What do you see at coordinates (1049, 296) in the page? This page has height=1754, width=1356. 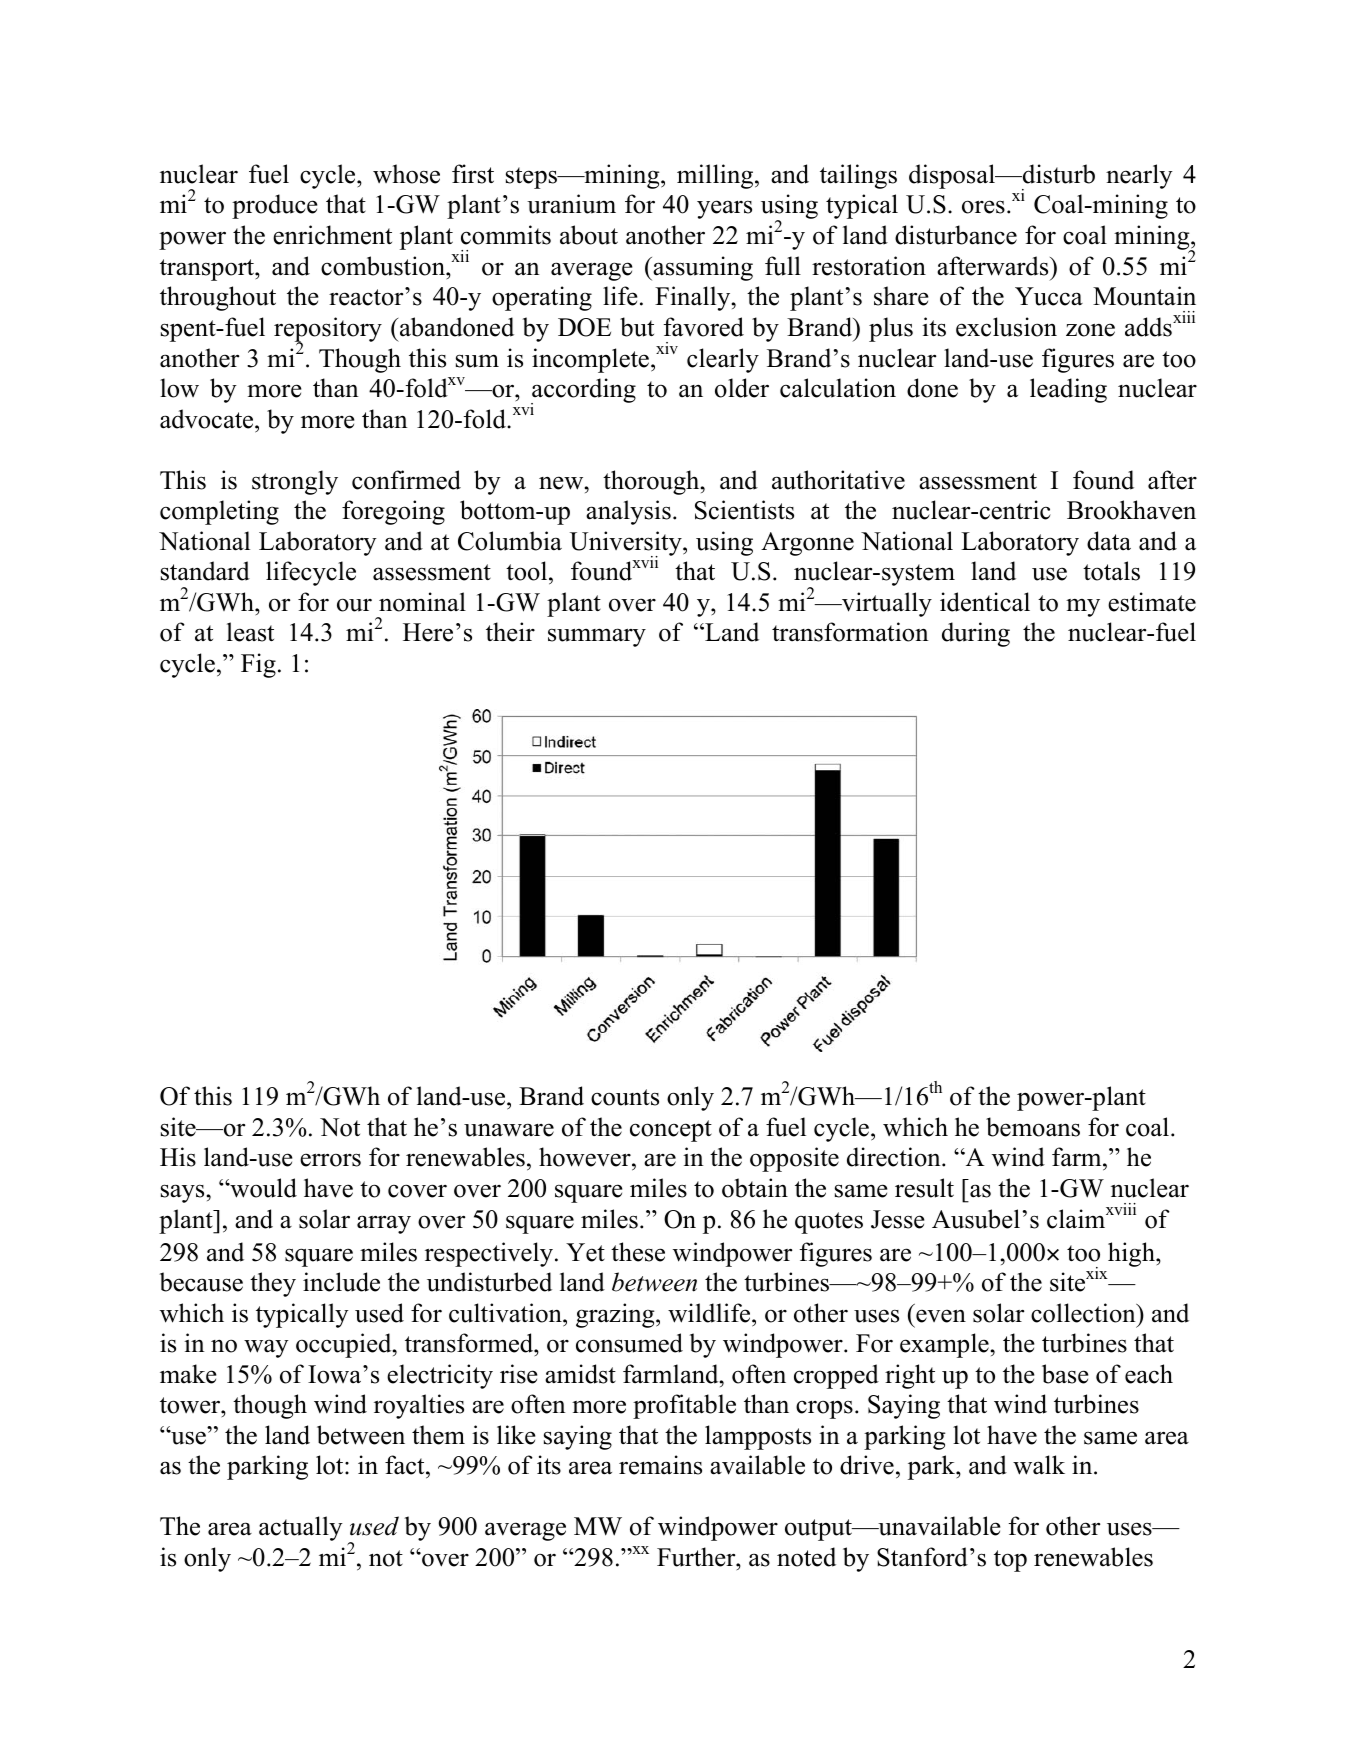 I see `Yucca` at bounding box center [1049, 296].
